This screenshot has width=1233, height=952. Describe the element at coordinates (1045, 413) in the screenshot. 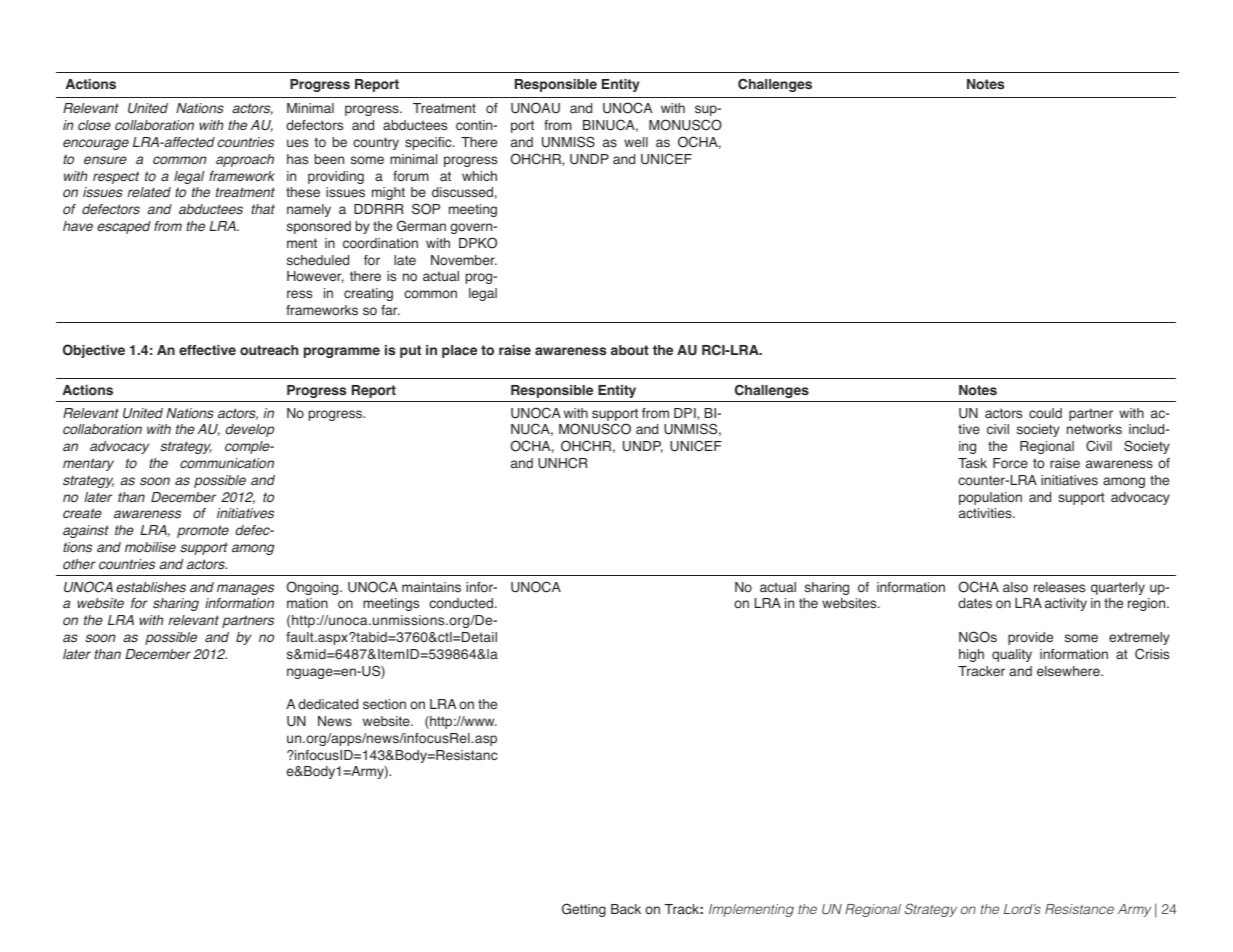

I see `could` at that location.
